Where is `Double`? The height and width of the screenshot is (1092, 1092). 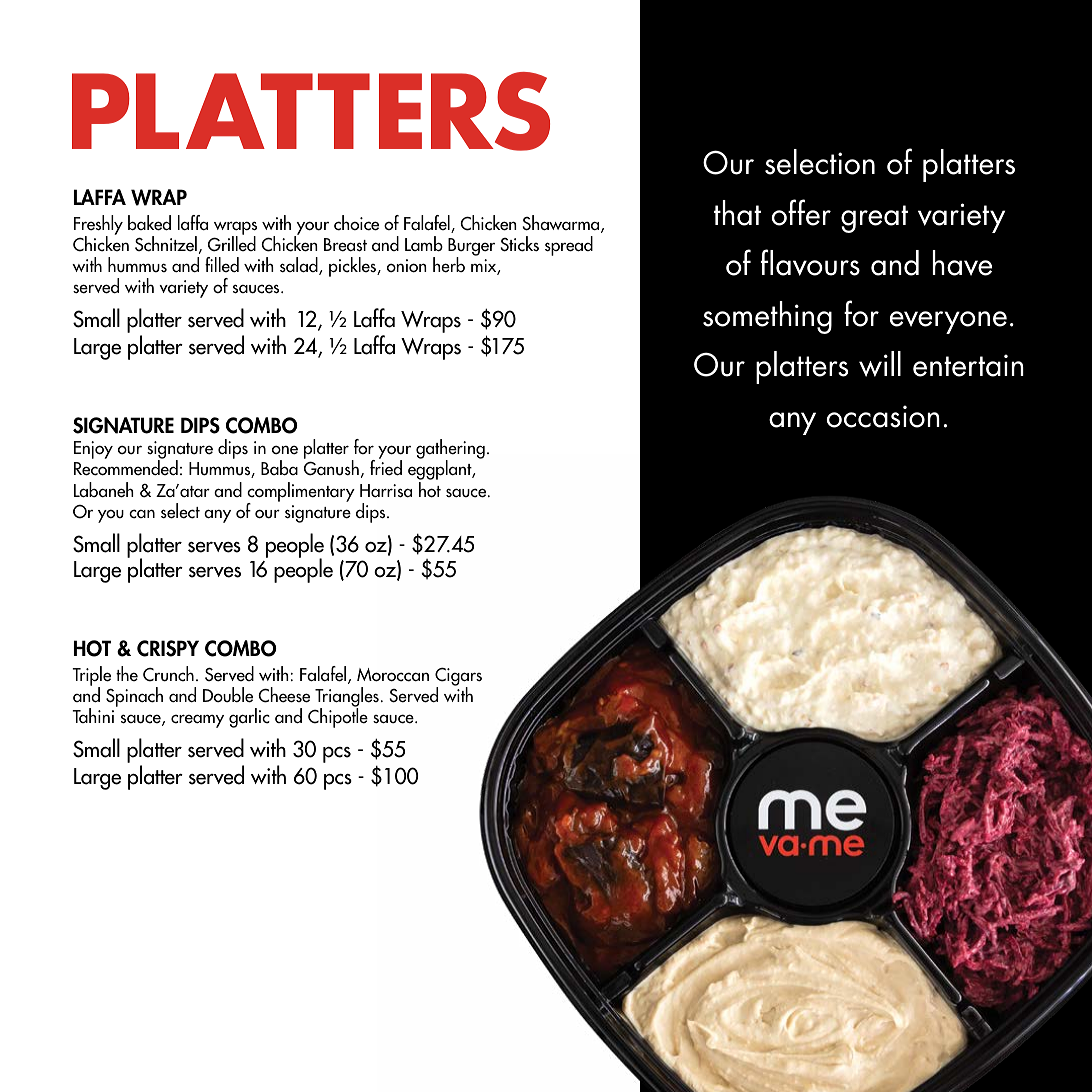
Double is located at coordinates (228, 695).
